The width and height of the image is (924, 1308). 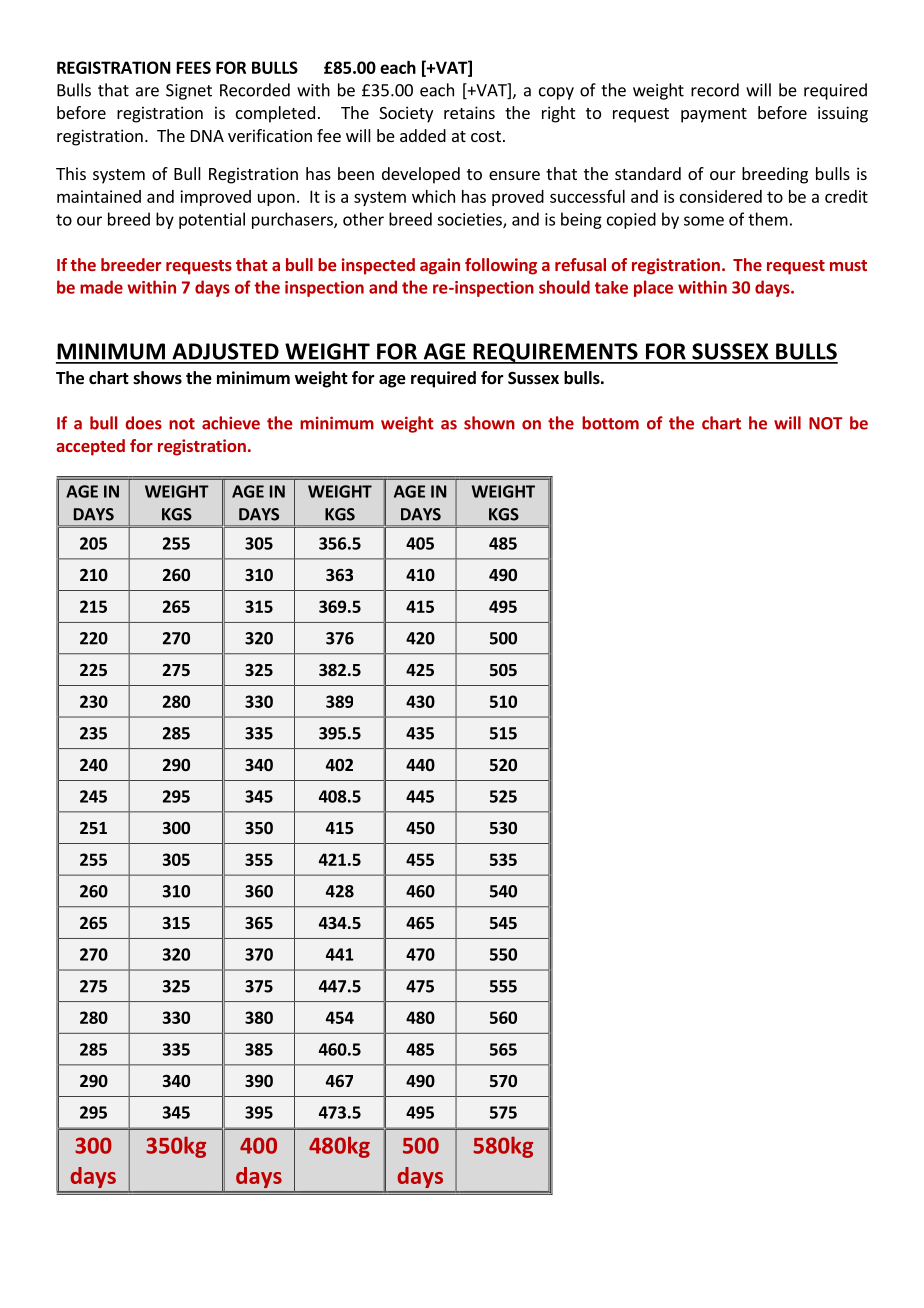 What do you see at coordinates (555, 353) in the image?
I see `REQUIREMENTS` at bounding box center [555, 353].
